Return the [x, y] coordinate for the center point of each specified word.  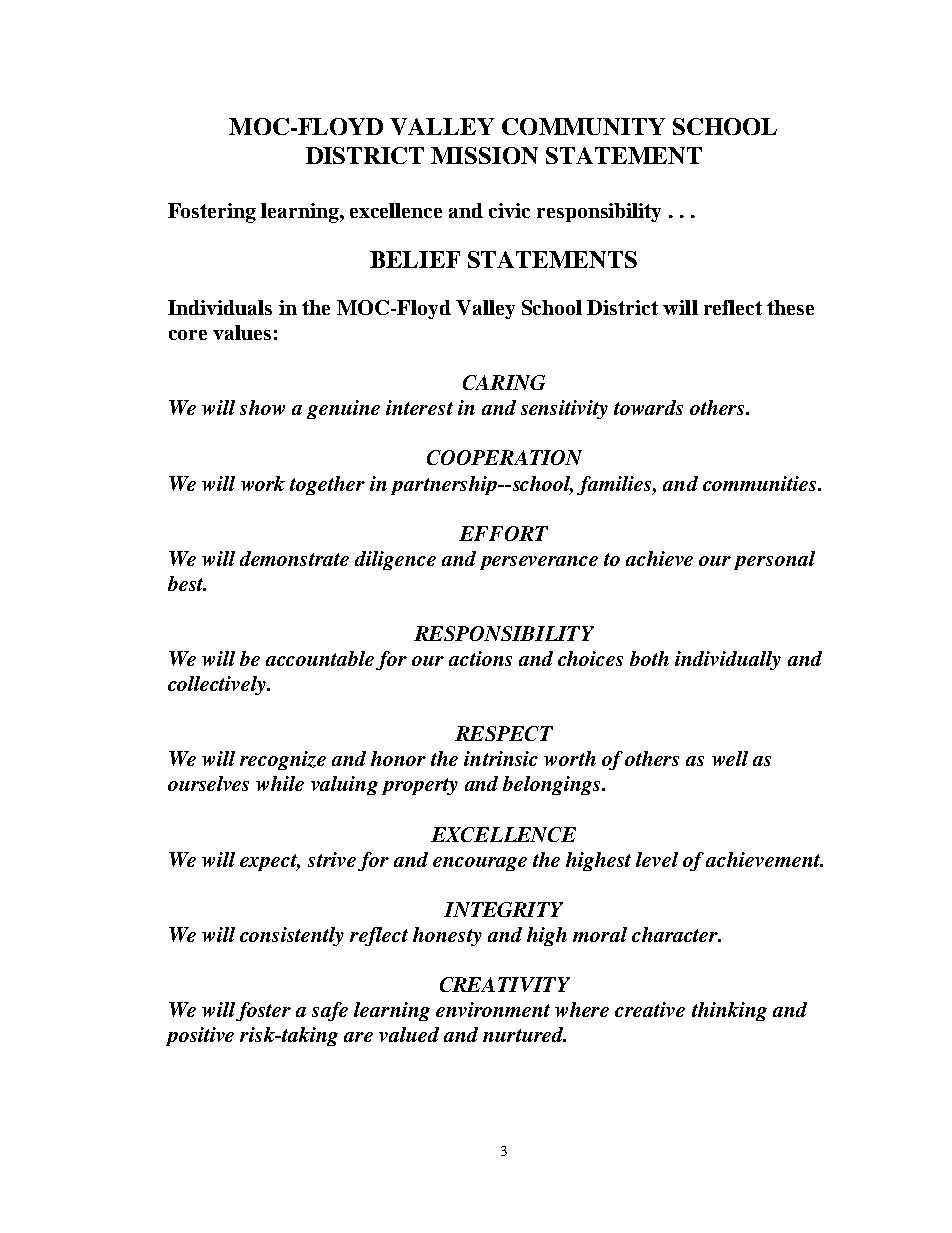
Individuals [220, 307]
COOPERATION [504, 457]
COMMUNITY [583, 126]
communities [761, 483]
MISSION [484, 155]
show [262, 407]
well [730, 758]
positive [200, 1036]
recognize [283, 760]
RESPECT [504, 733]
